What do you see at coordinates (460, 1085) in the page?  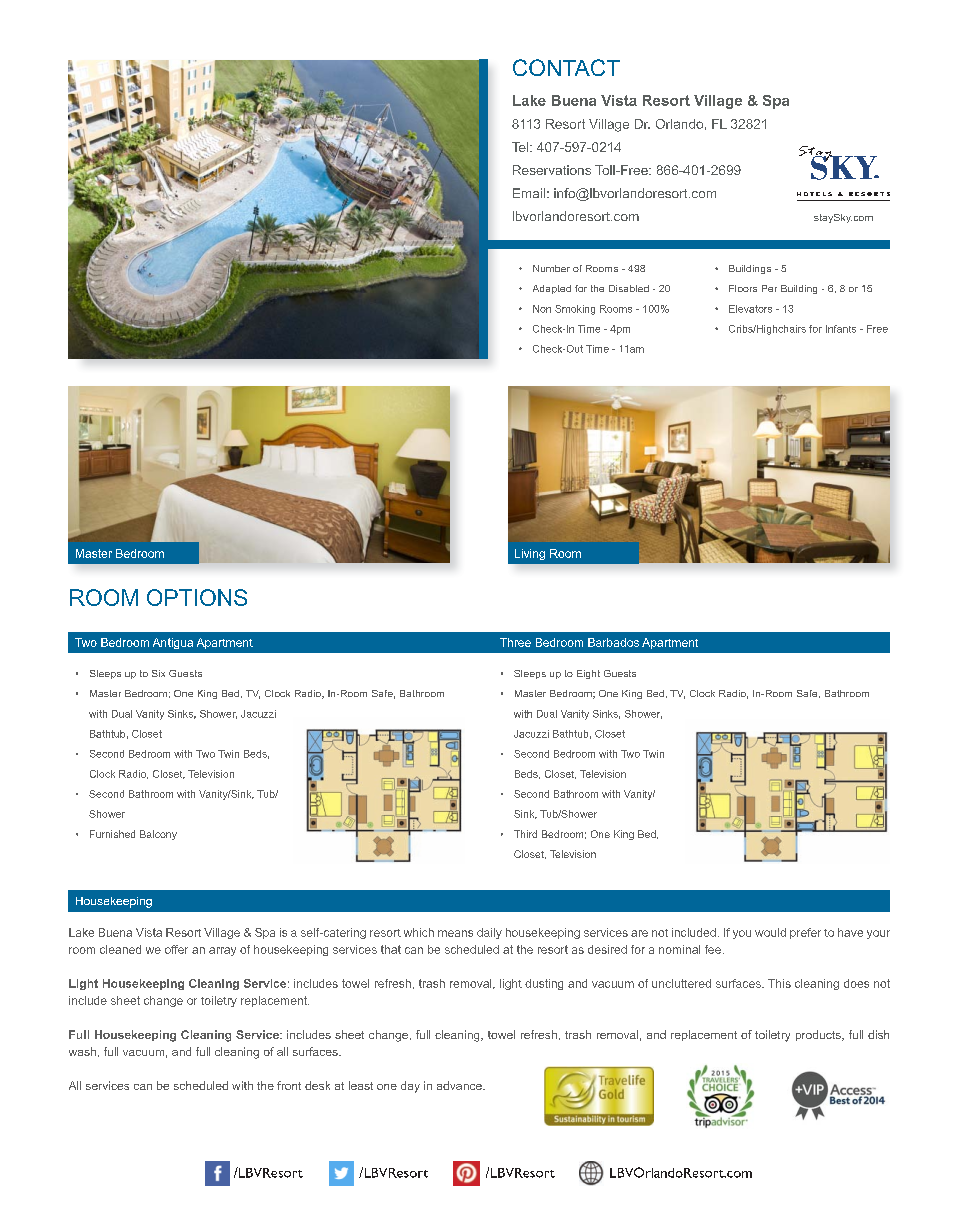 I see `advance` at bounding box center [460, 1085].
